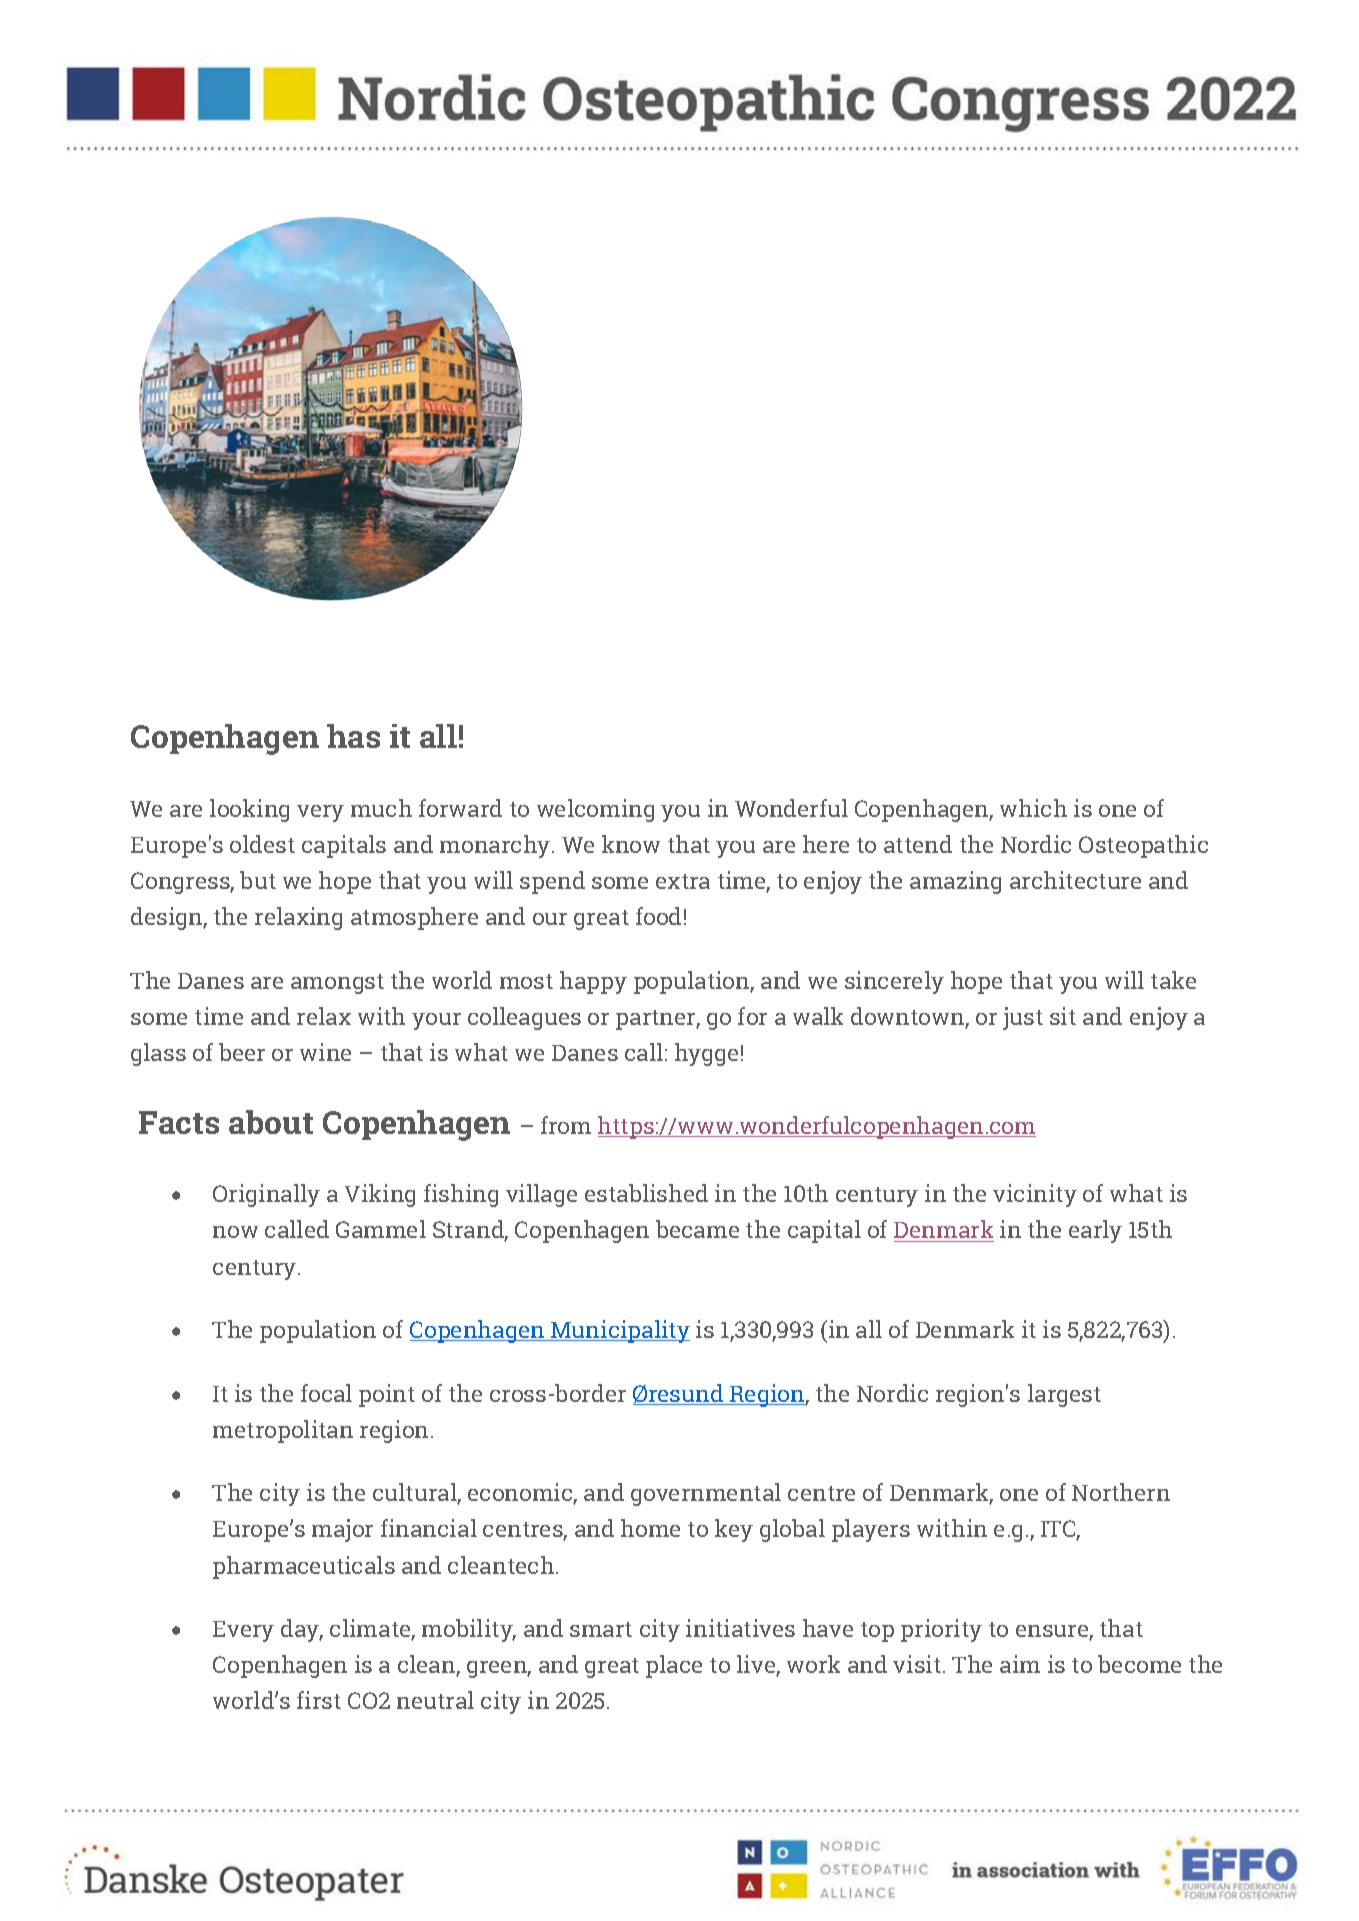 The image size is (1359, 1921). Describe the element at coordinates (1064, 1395) in the image. I see `largest` at that location.
